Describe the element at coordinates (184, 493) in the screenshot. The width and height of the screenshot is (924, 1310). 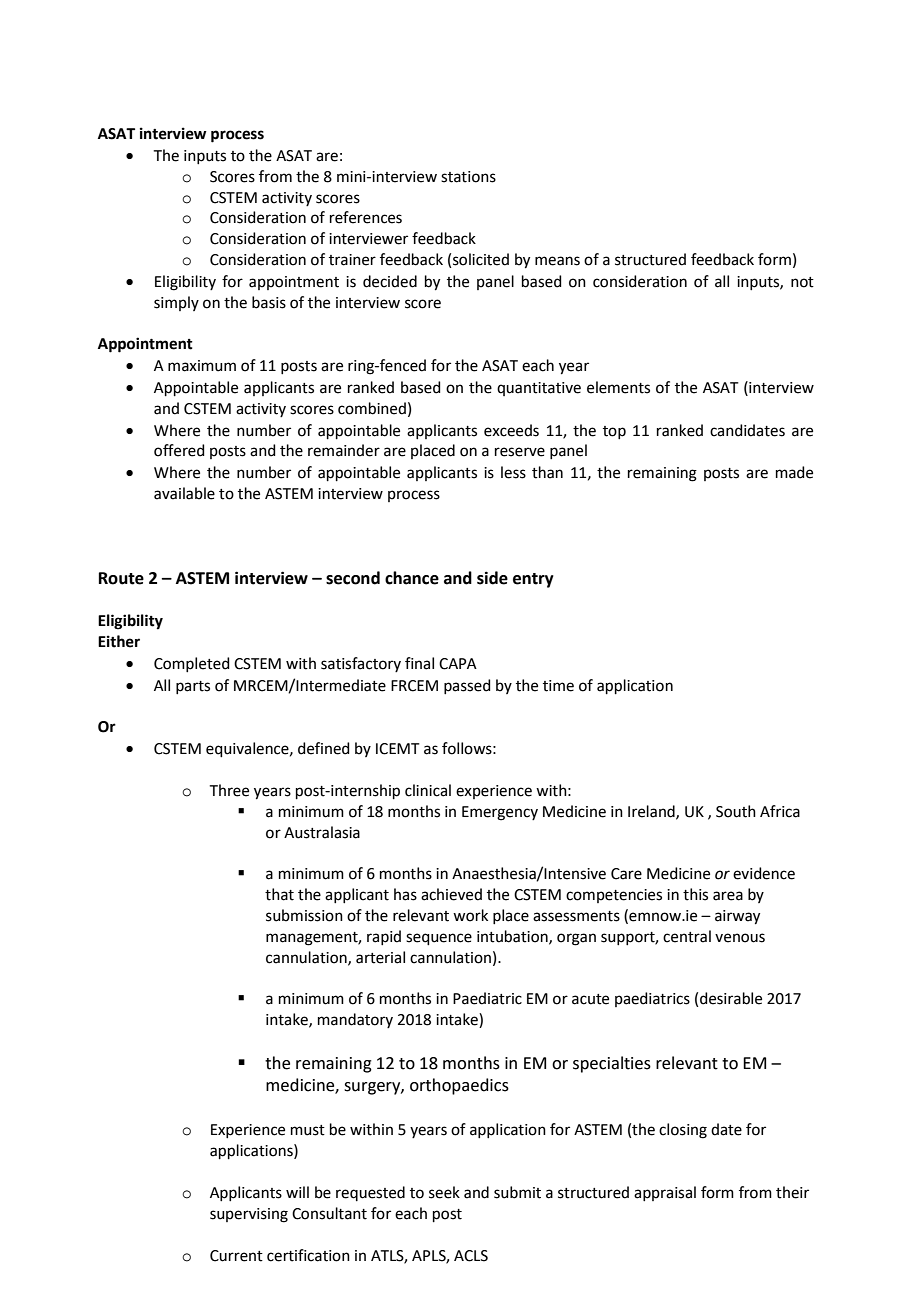
I see `available` at that location.
